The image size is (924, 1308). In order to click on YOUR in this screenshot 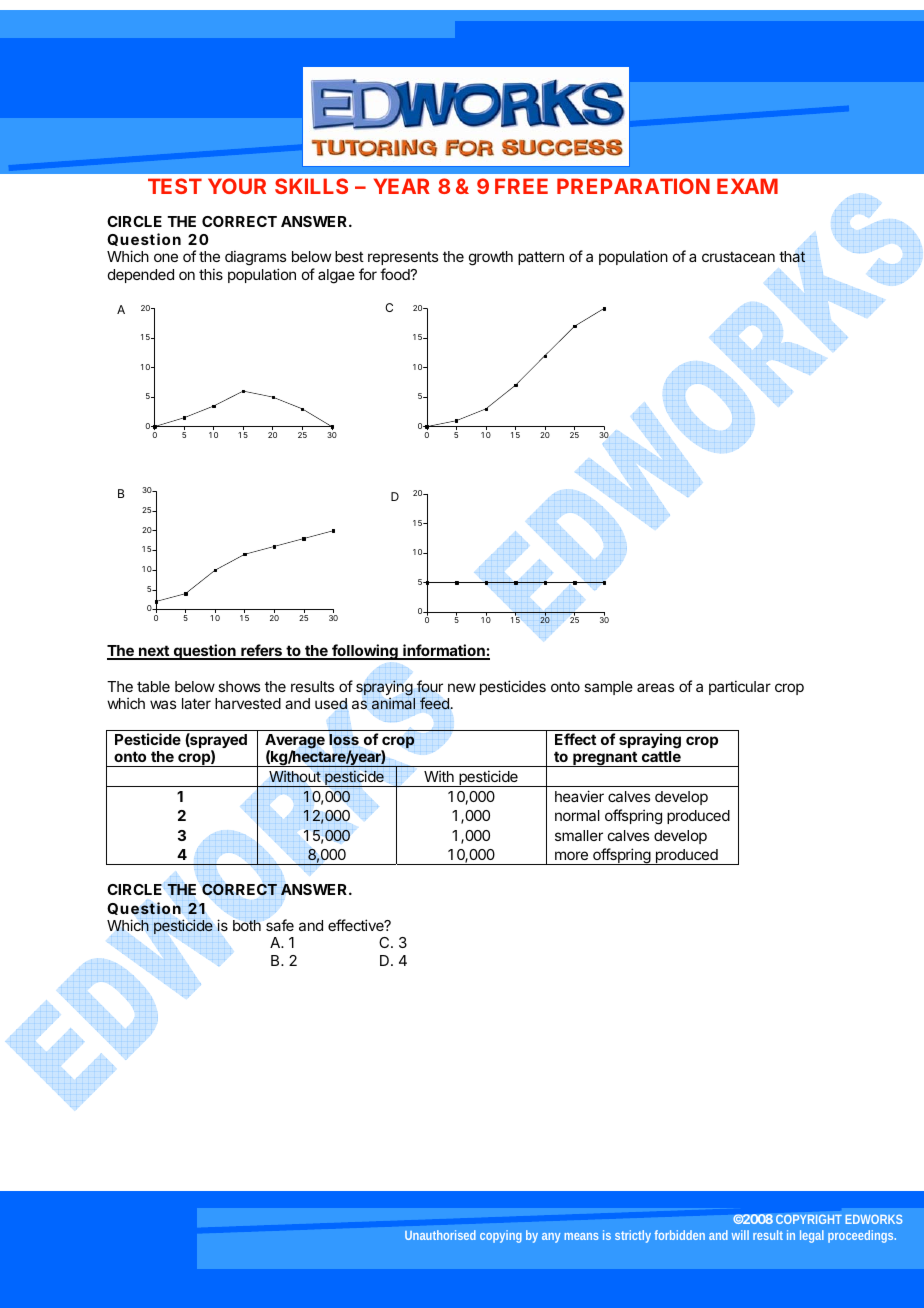, I will do `click(237, 186)`.
